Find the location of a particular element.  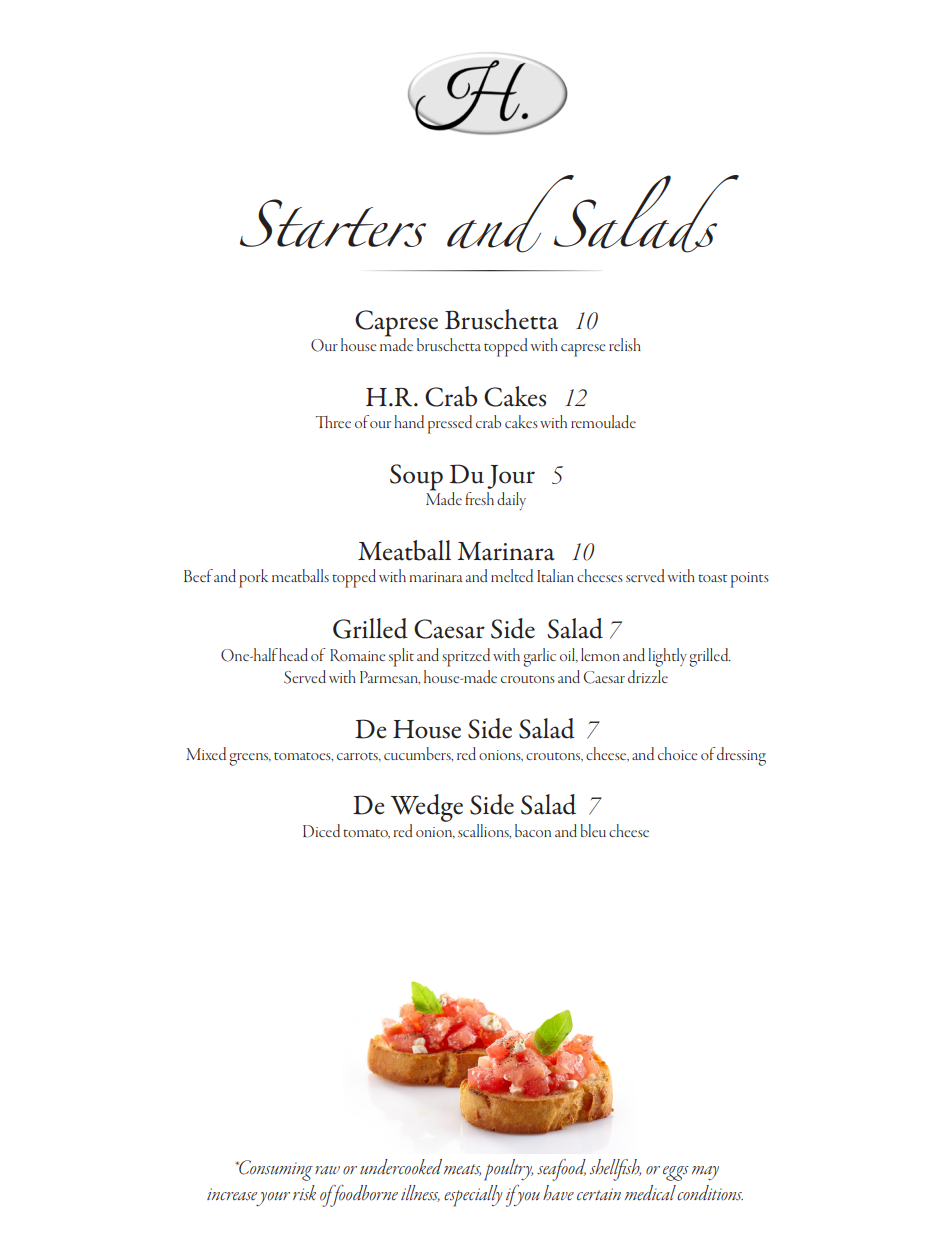

fresh is located at coordinates (479, 498).
